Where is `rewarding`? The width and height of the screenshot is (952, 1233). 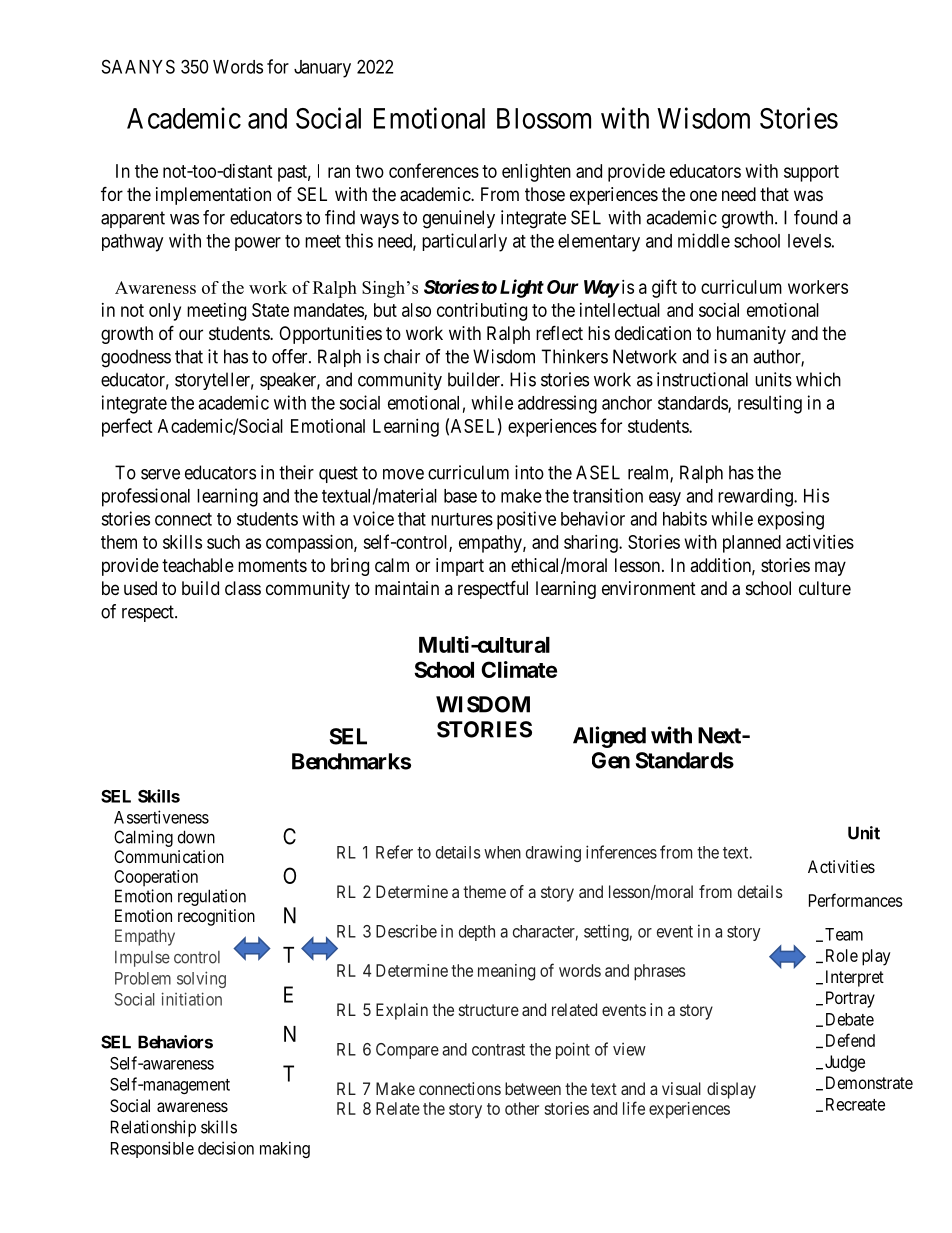 rewarding is located at coordinates (756, 497).
